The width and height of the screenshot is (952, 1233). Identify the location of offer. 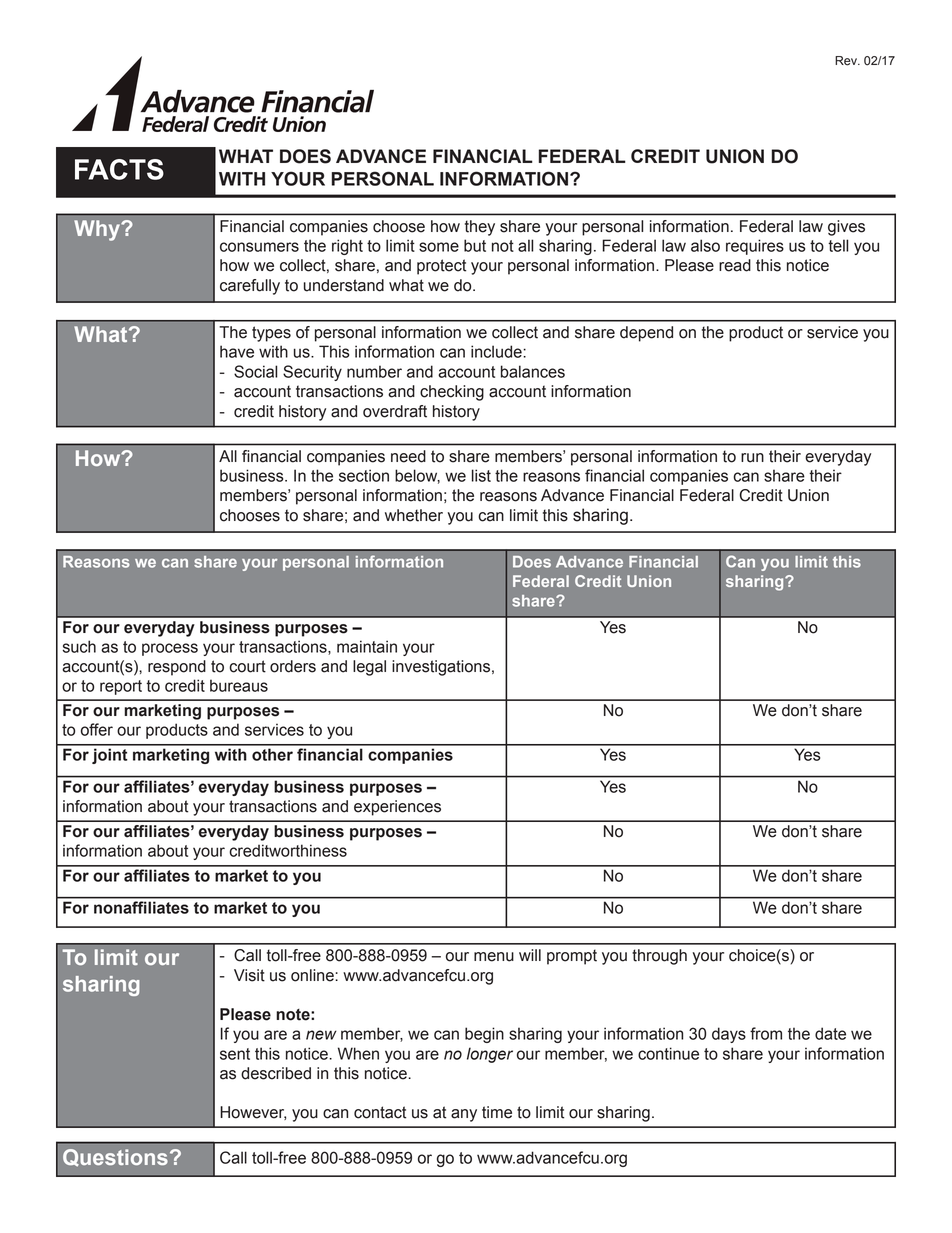
(97, 729).
